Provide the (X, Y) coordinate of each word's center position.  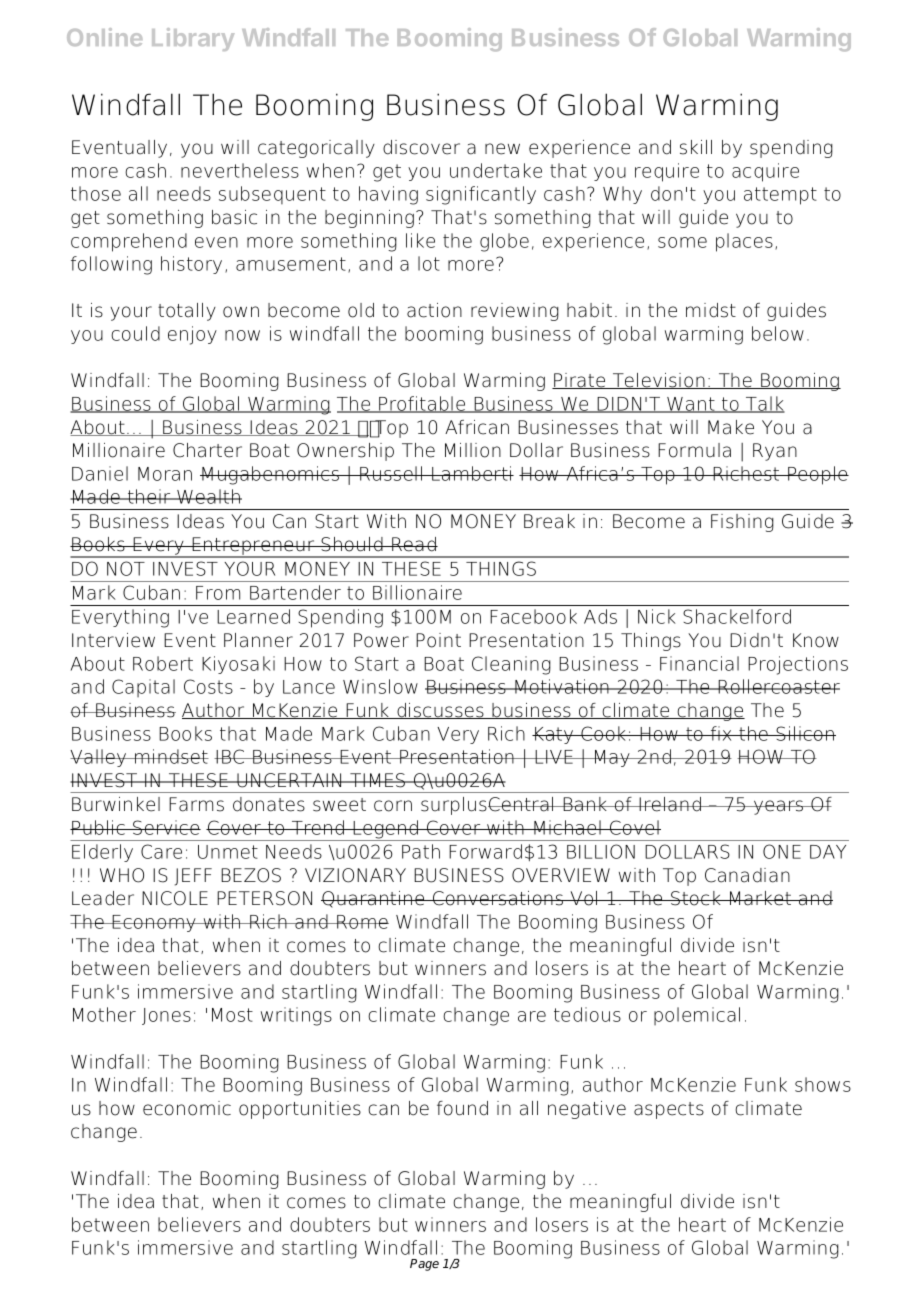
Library (193, 39)
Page (424, 1265)
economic (187, 1108)
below (778, 333)
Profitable (422, 404)
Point (438, 640)
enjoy (192, 335)
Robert (163, 663)
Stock (696, 898)
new (502, 149)
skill (696, 147)
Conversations (498, 898)
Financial (699, 663)
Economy (154, 923)
